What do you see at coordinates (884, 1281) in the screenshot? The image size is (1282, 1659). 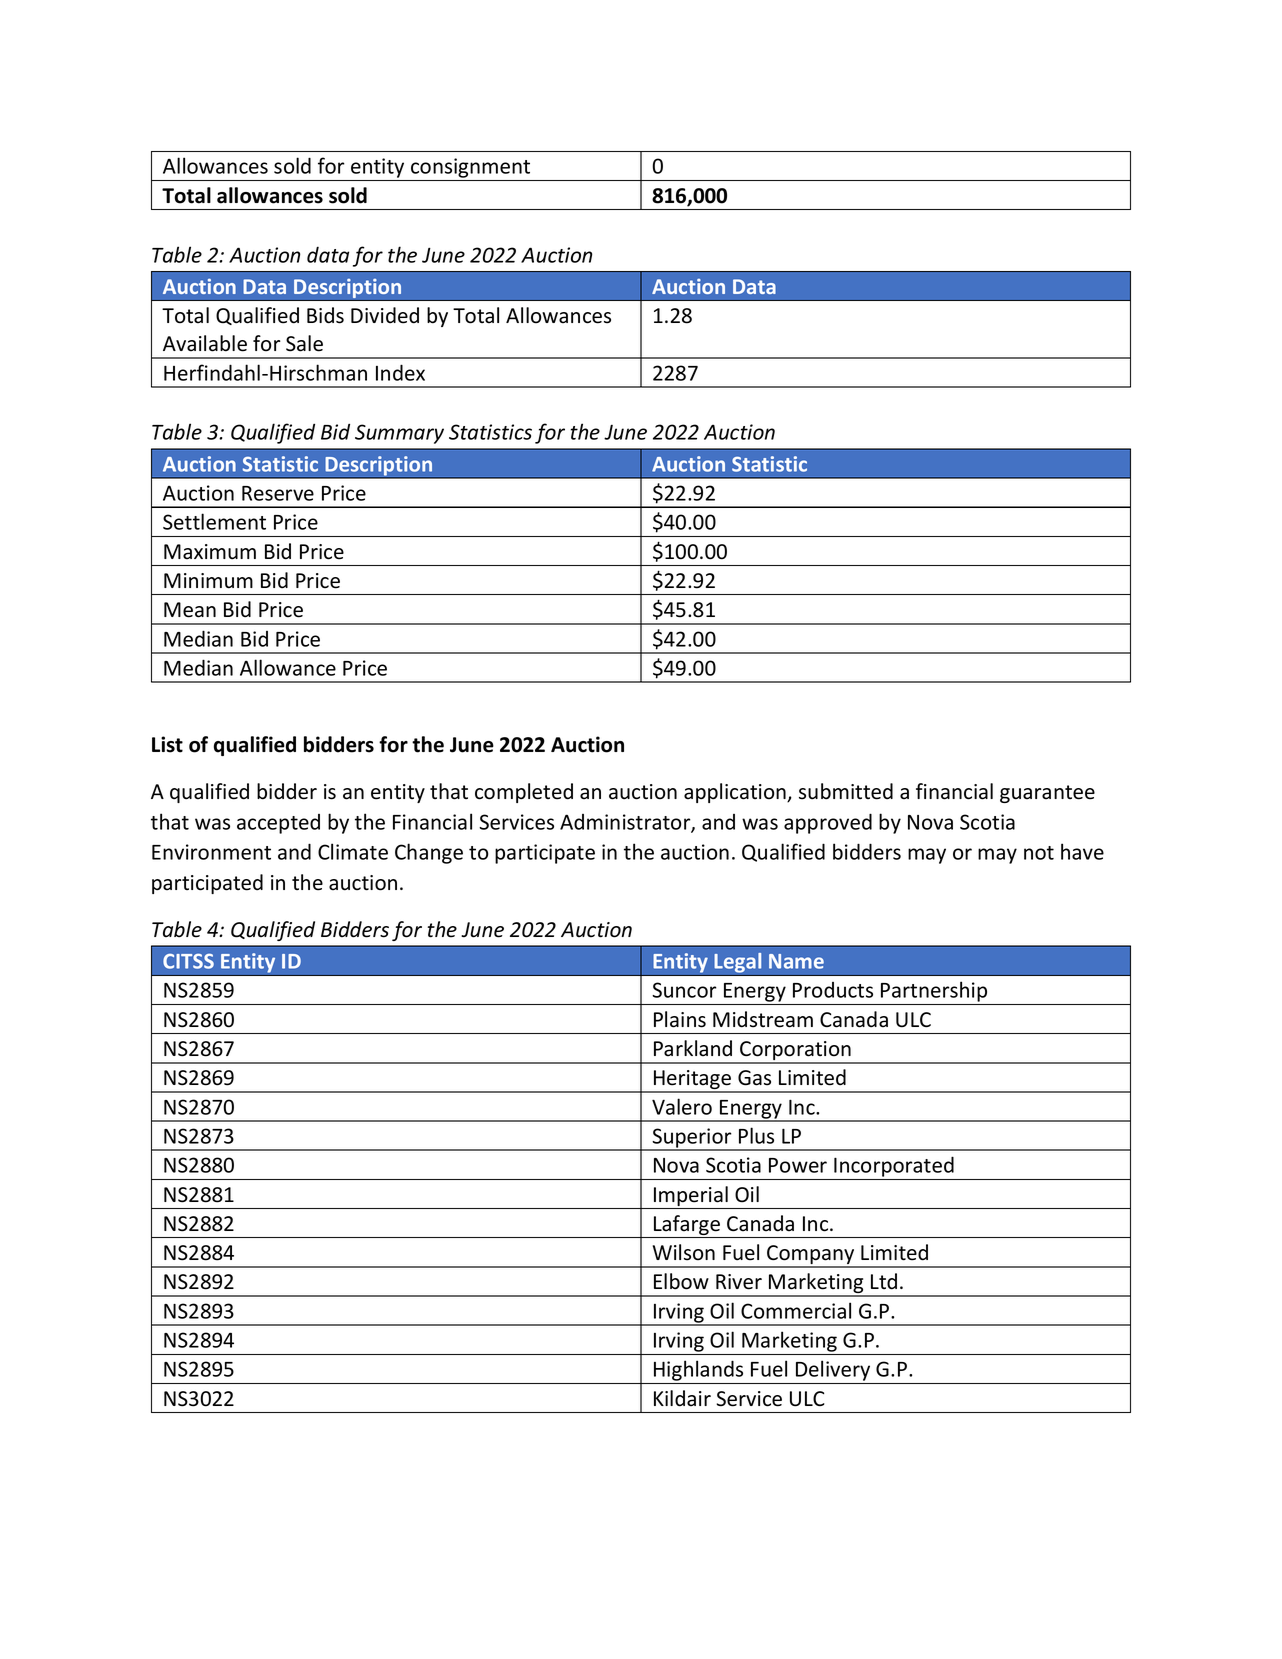 I see `Ltd` at bounding box center [884, 1281].
